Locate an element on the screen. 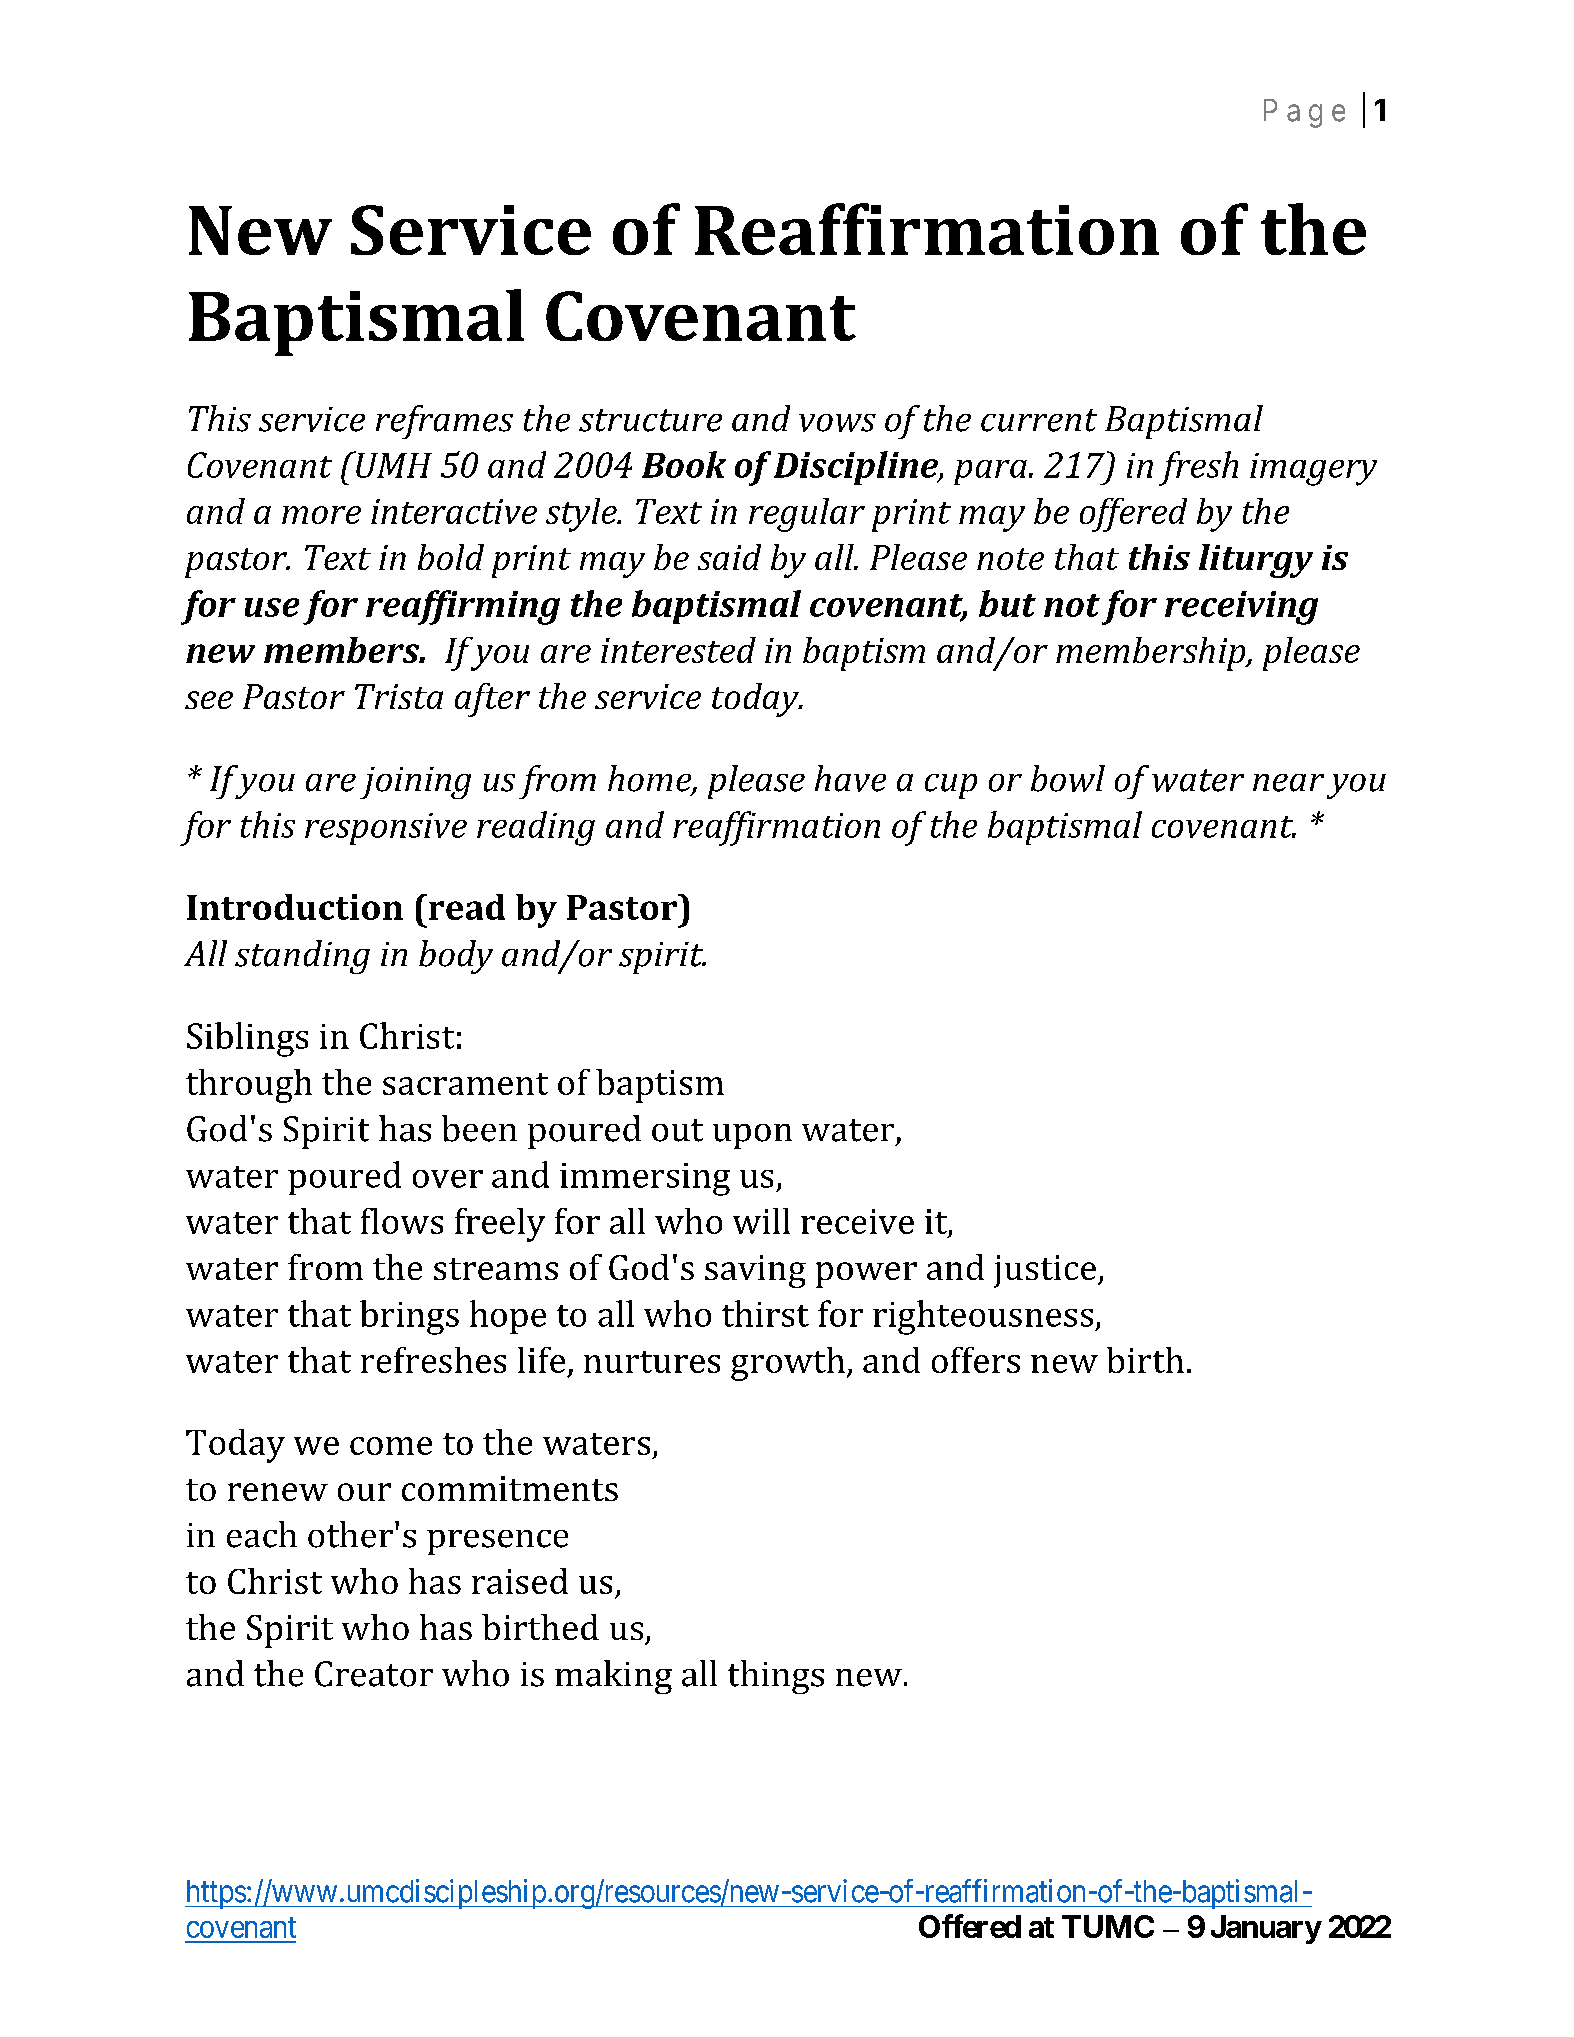 The width and height of the screenshot is (1574, 2037). Book is located at coordinates (684, 464).
